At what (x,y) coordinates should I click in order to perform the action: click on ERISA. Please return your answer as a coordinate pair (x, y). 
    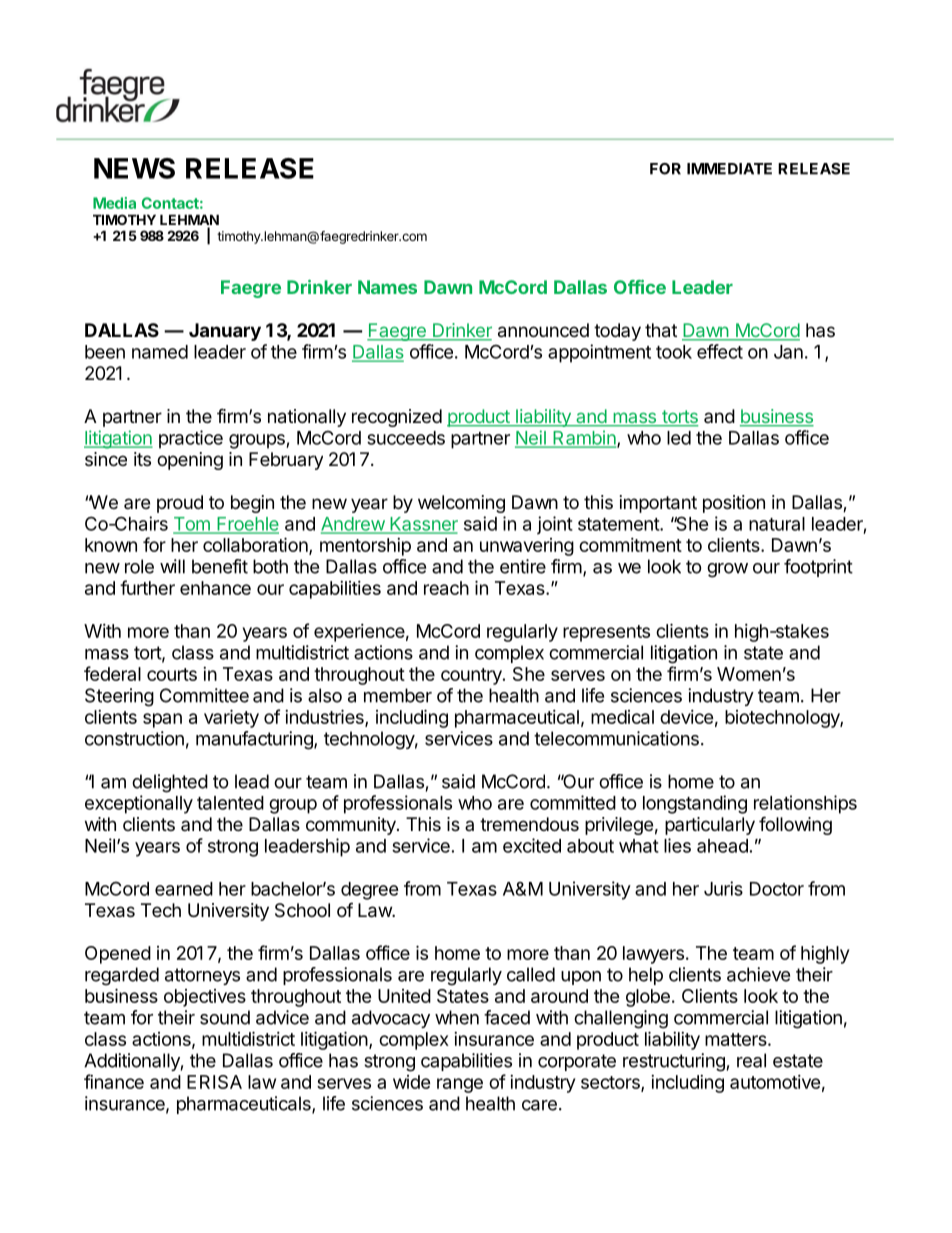
    Looking at the image, I should click on (214, 1082).
